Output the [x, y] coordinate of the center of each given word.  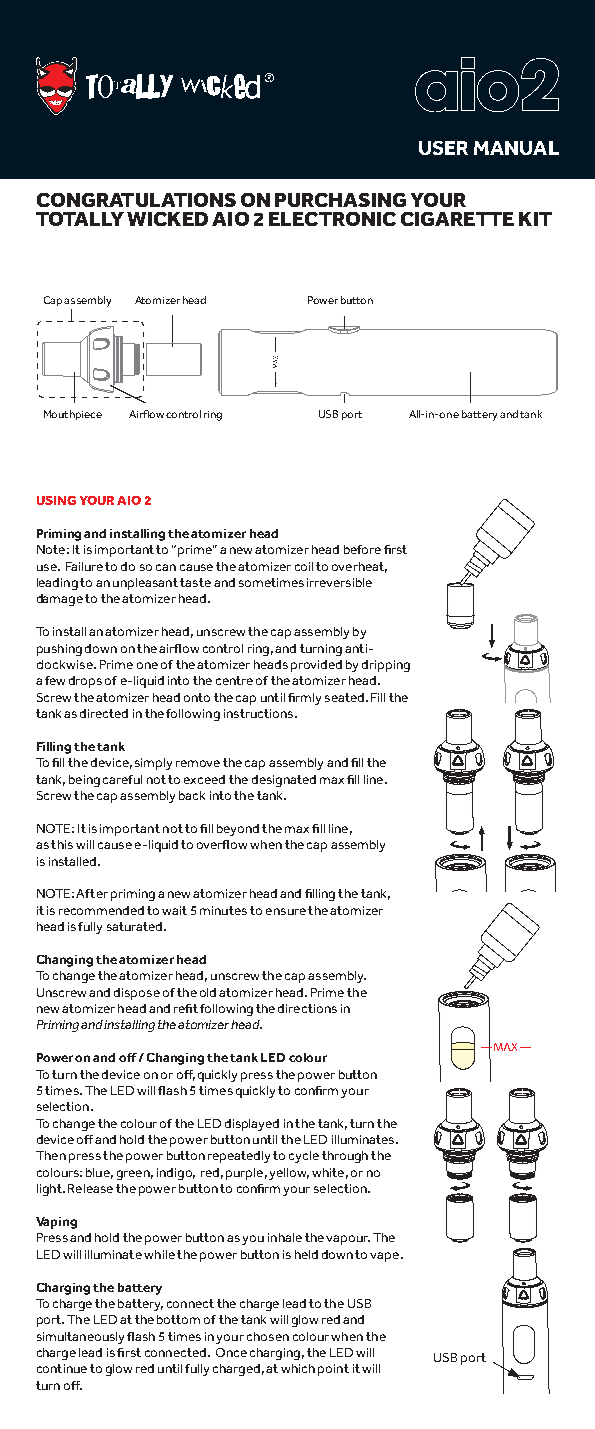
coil [304, 566]
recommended [101, 910]
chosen [268, 1336]
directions [307, 1008]
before [362, 549]
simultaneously [80, 1338]
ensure [286, 911]
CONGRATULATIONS [136, 200]
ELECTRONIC [332, 219]
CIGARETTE [457, 219]
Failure [84, 566]
